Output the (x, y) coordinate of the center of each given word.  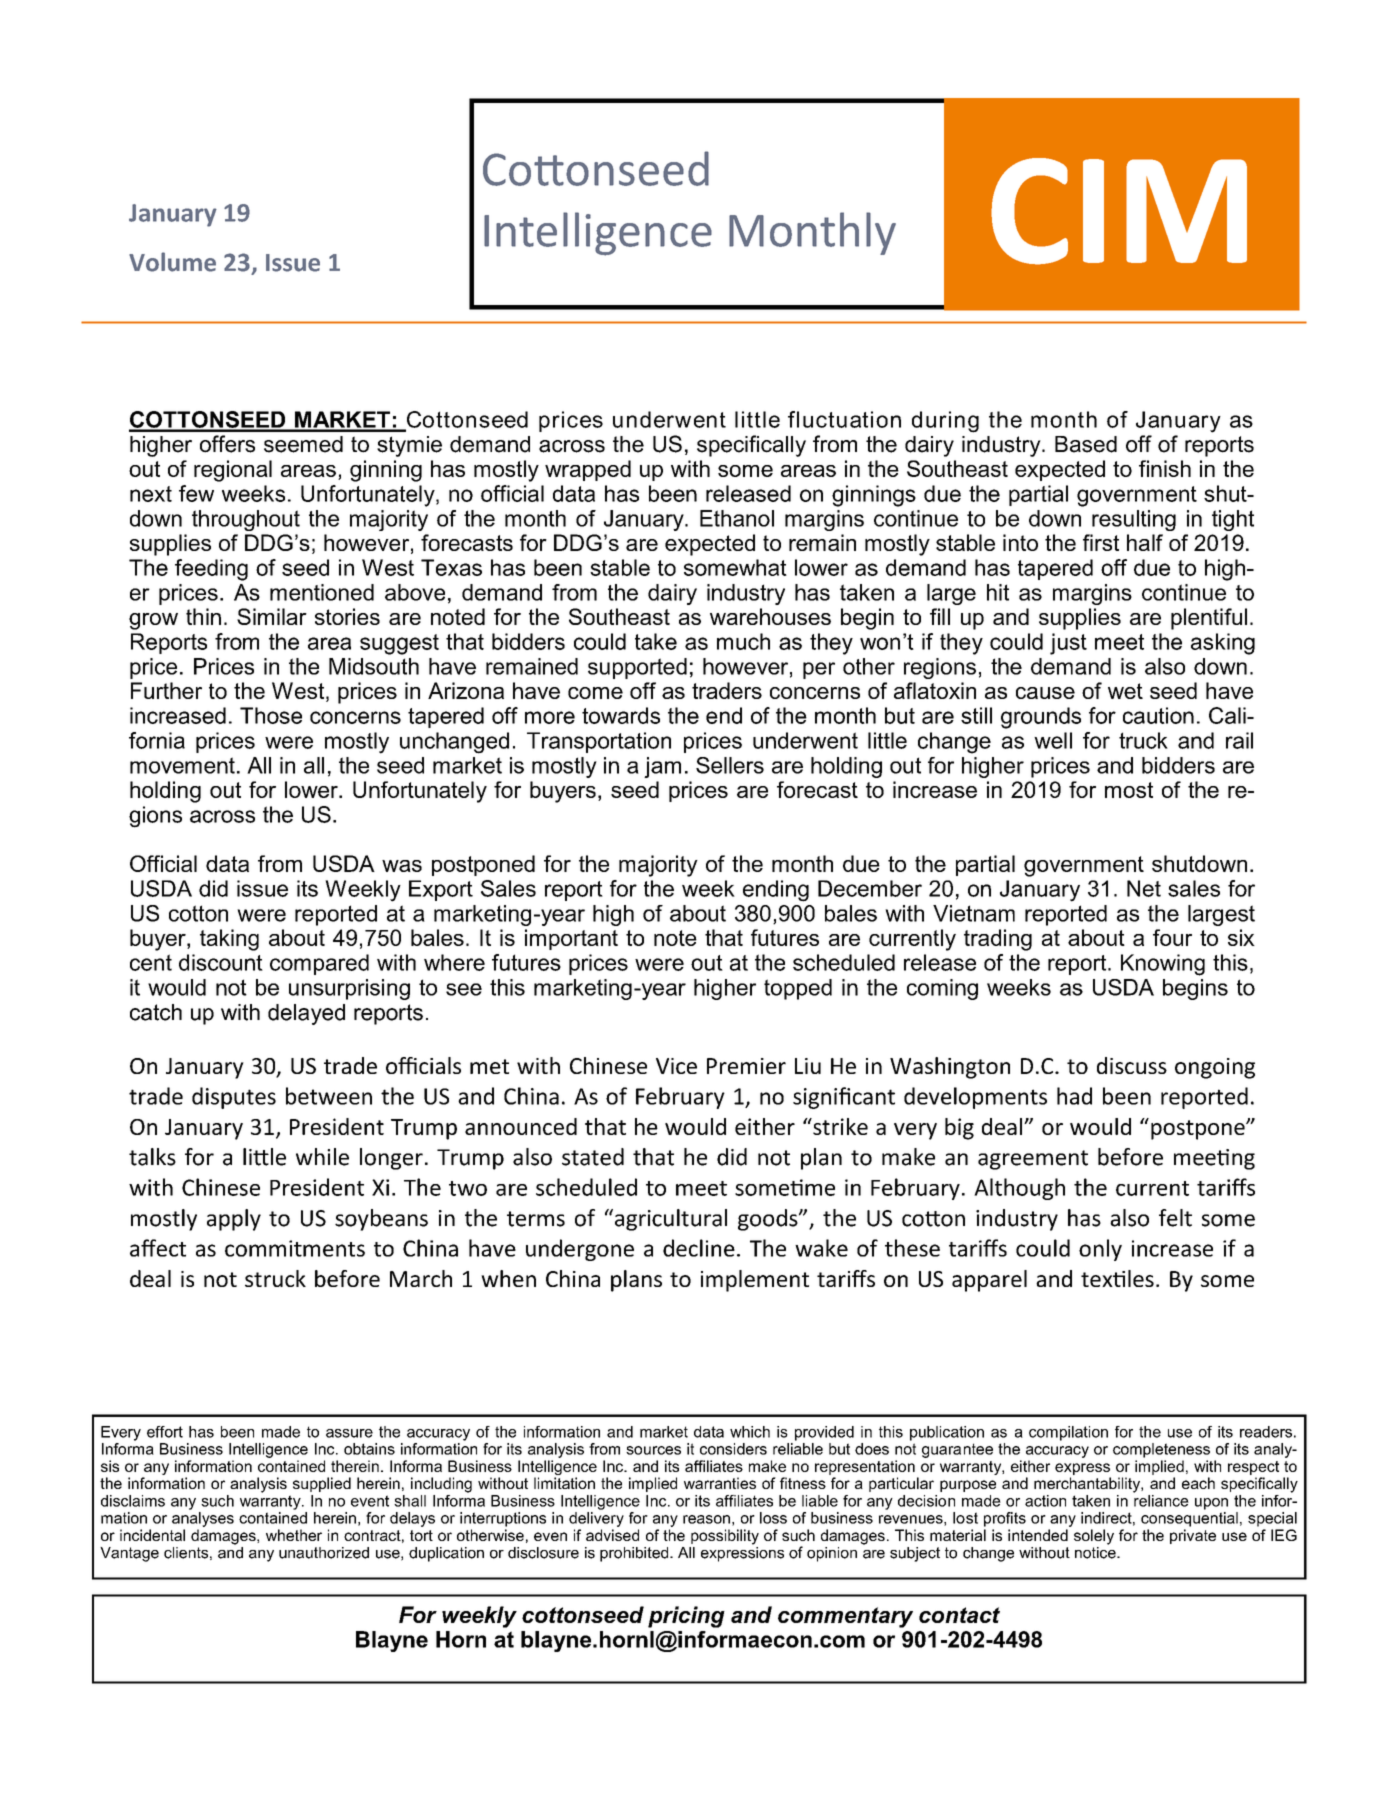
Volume (172, 262)
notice (1096, 1551)
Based (1086, 444)
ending (776, 891)
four (1172, 937)
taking (229, 940)
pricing (686, 1617)
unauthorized (324, 1553)
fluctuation (844, 419)
